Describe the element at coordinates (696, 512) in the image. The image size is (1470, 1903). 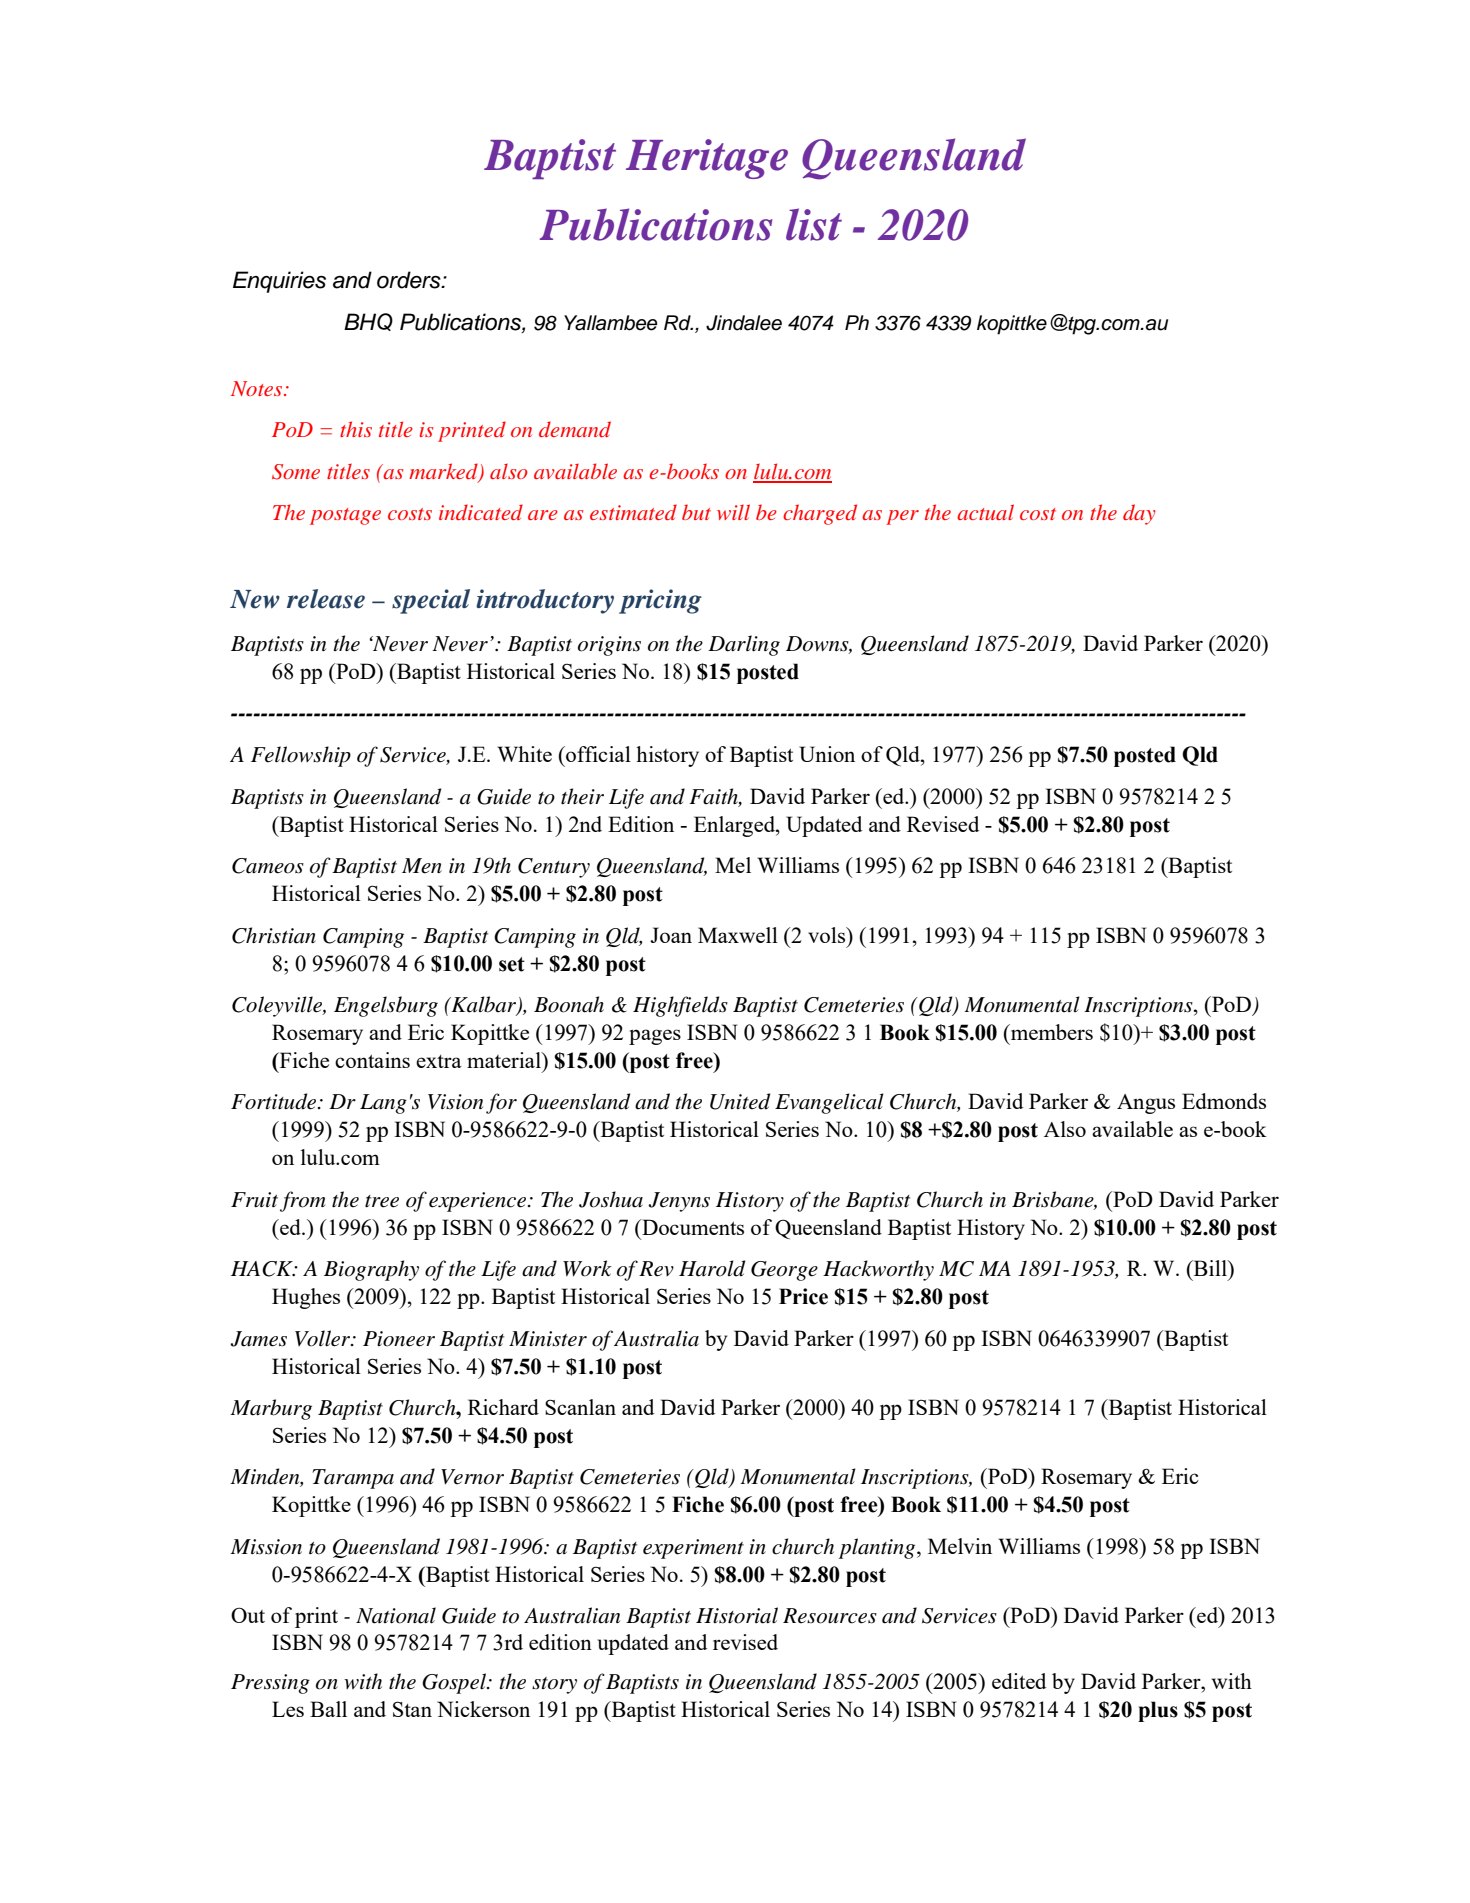
I see `but` at that location.
